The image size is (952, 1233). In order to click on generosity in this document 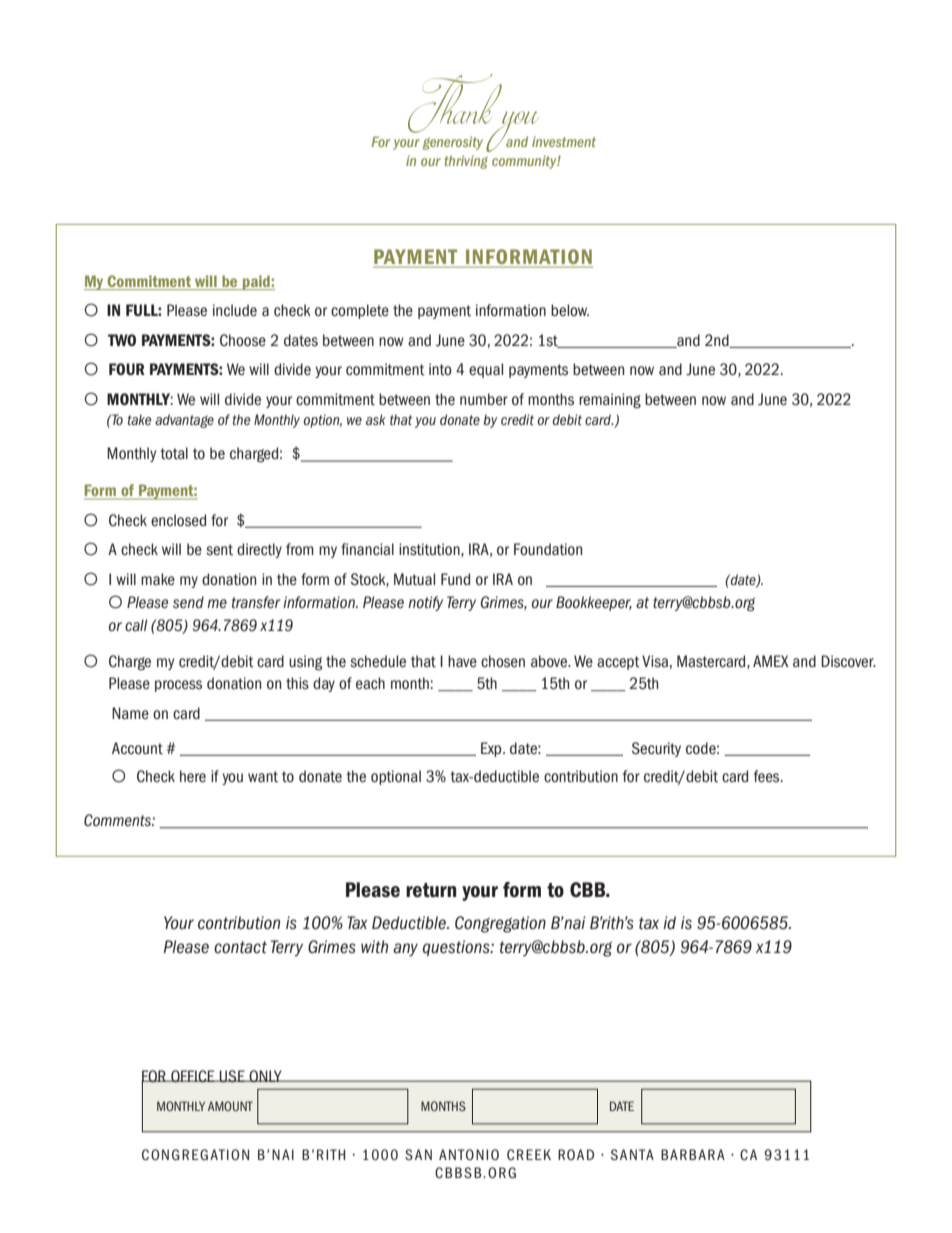, I will do `click(453, 143)`.
